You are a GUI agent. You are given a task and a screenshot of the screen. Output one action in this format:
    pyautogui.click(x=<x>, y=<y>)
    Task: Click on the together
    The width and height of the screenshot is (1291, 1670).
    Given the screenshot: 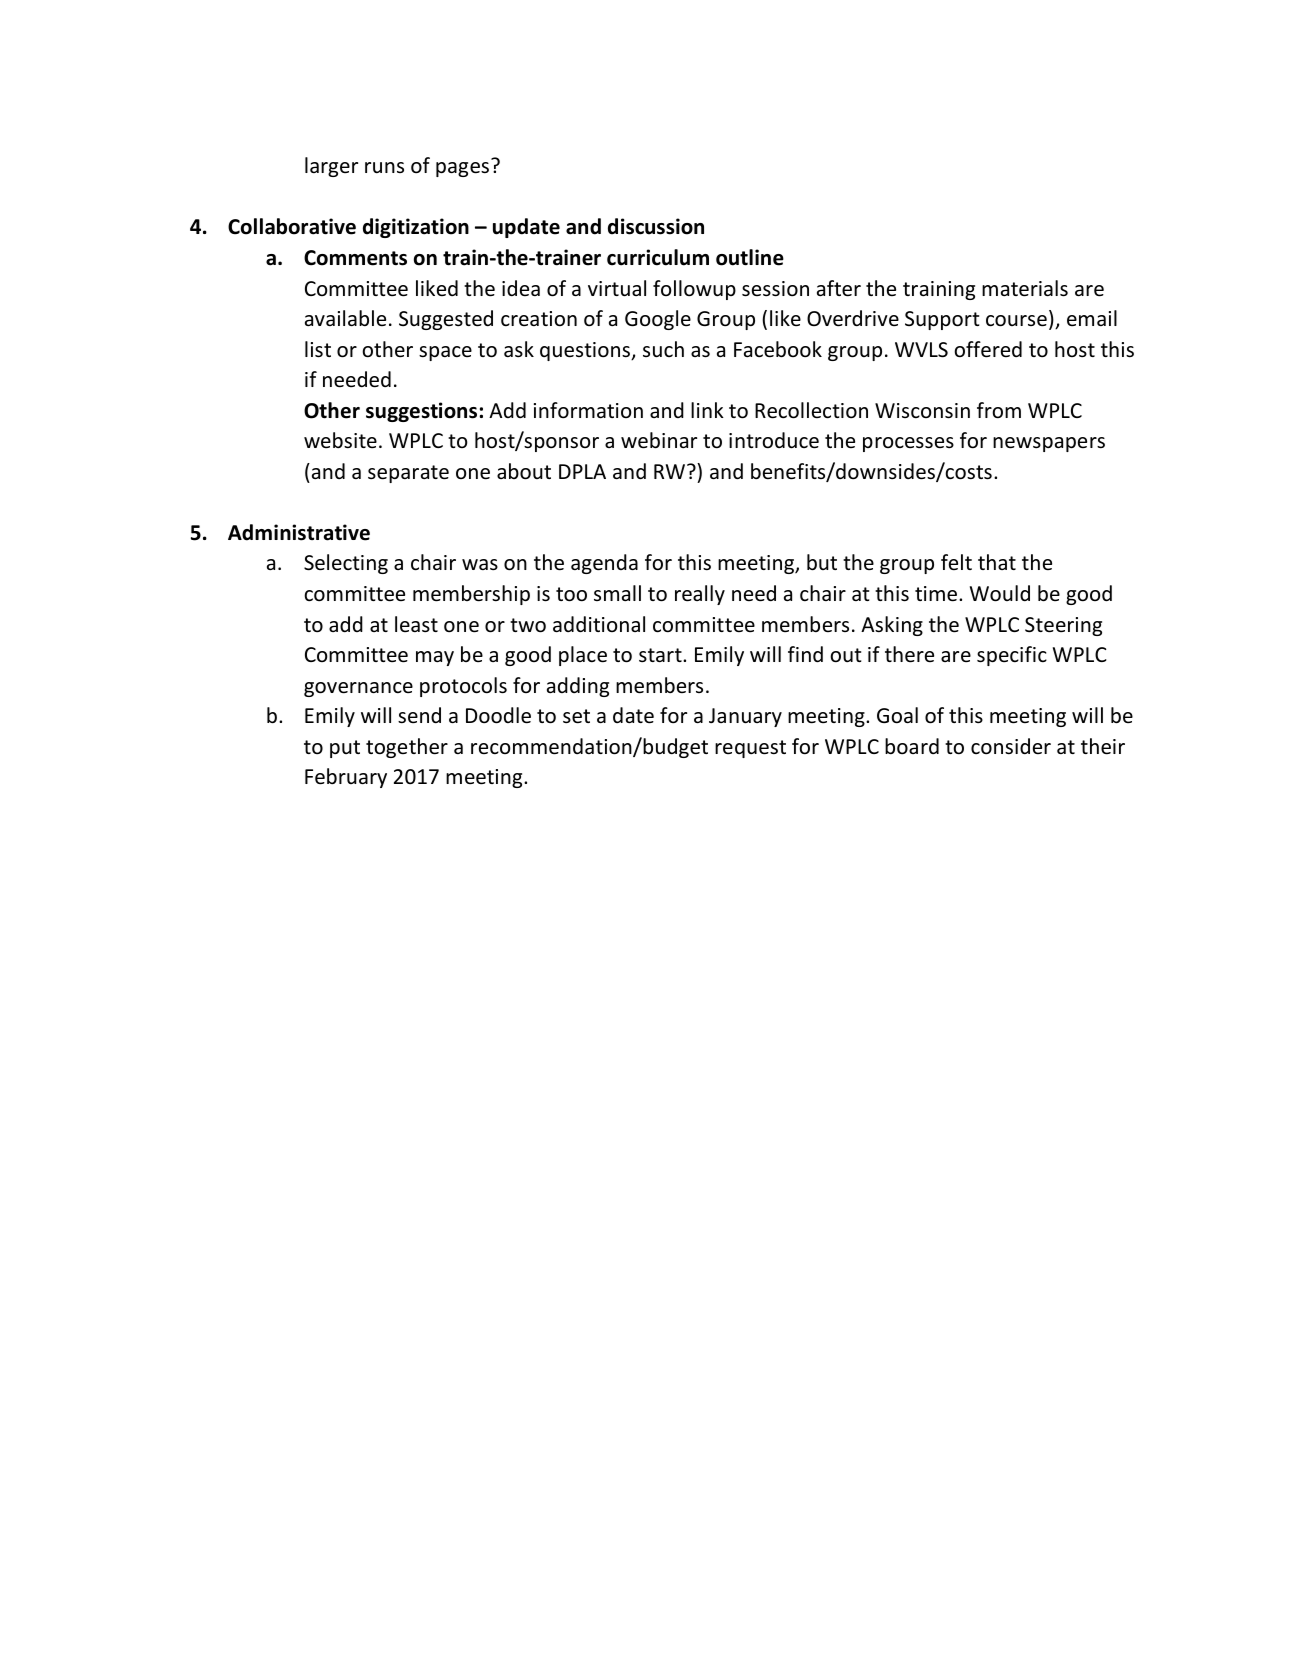 What is the action you would take?
    pyautogui.click(x=407, y=748)
